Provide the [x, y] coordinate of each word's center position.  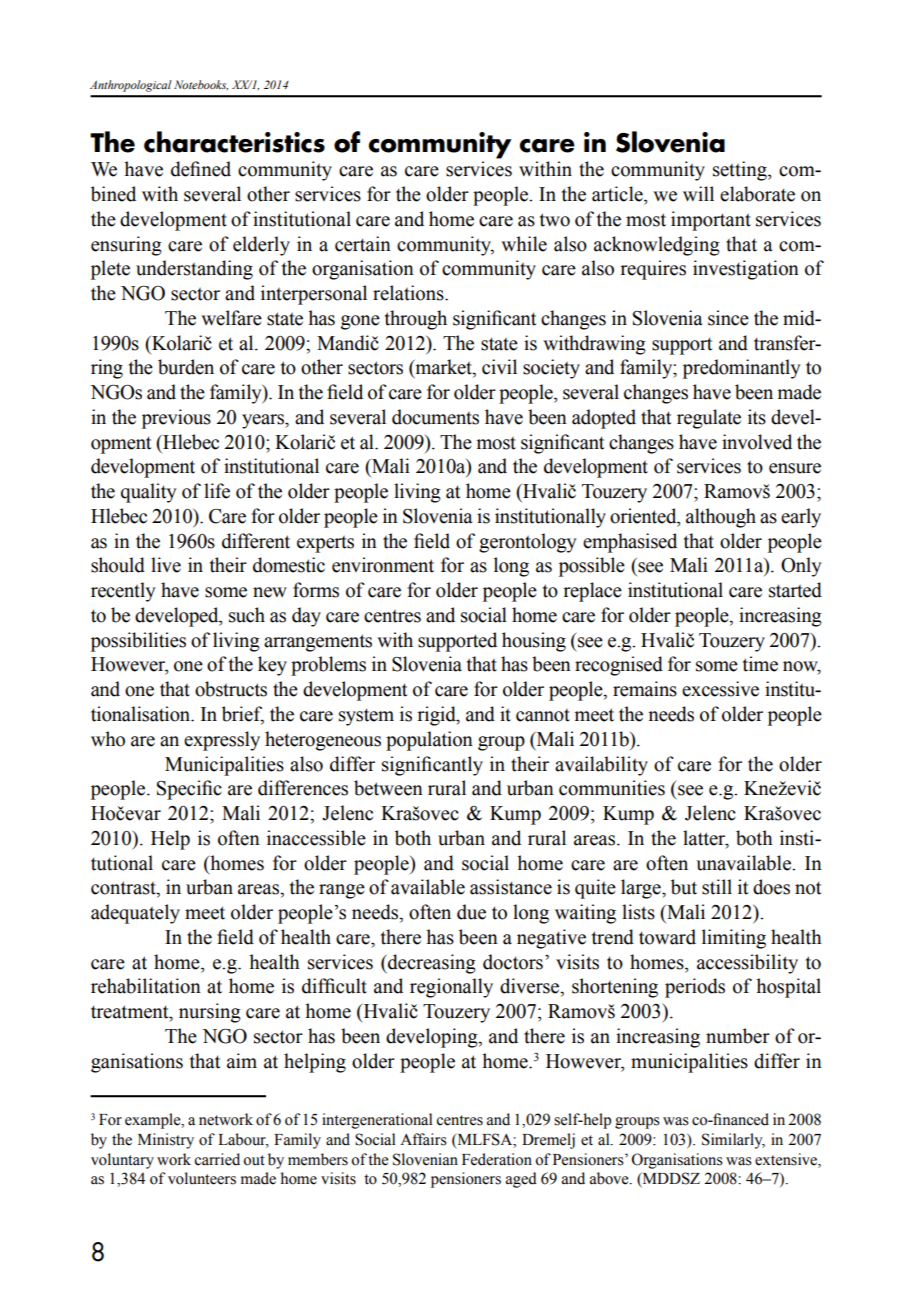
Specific [189, 790]
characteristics [234, 142]
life [217, 491]
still [717, 887]
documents [435, 417]
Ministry [166, 1141]
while [524, 244]
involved [757, 442]
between [388, 788]
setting [741, 171]
